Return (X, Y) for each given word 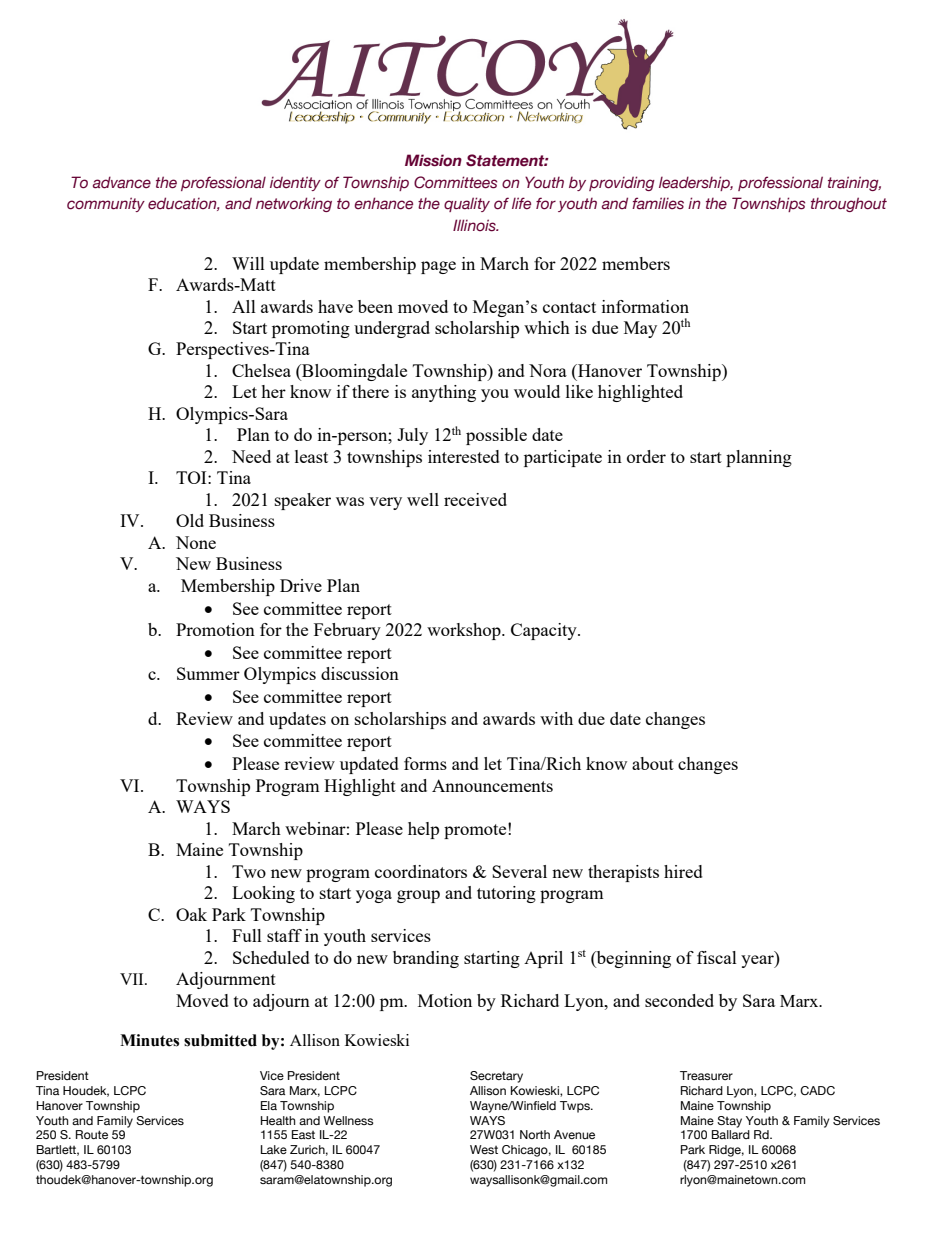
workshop (465, 631)
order (646, 456)
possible (496, 436)
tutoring (506, 894)
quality (467, 204)
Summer (208, 673)
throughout (849, 204)
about (653, 763)
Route (92, 1134)
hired (683, 871)
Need (251, 456)
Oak (191, 914)
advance (122, 182)
